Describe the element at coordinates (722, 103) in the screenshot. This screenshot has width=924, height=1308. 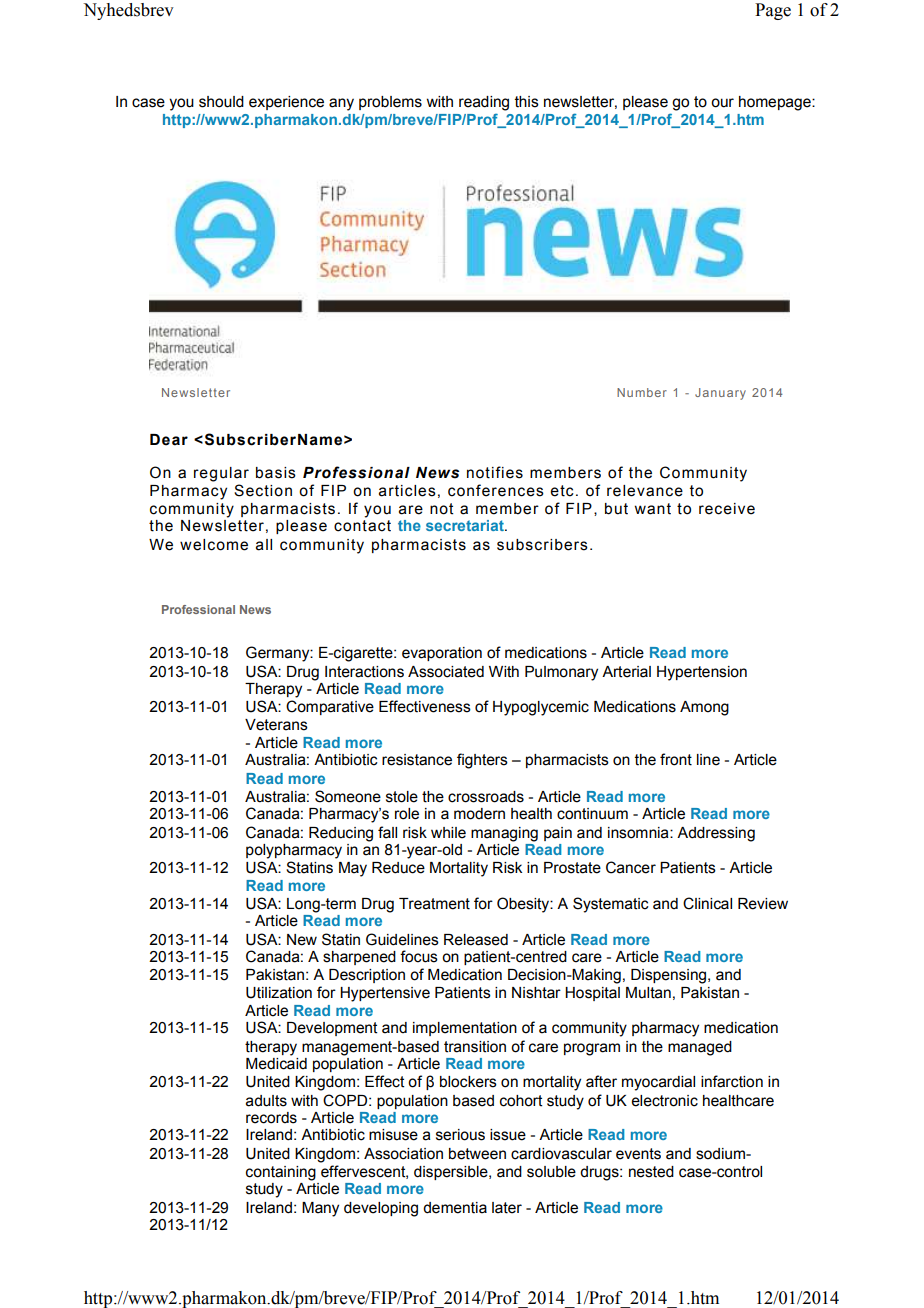
I see `our` at that location.
